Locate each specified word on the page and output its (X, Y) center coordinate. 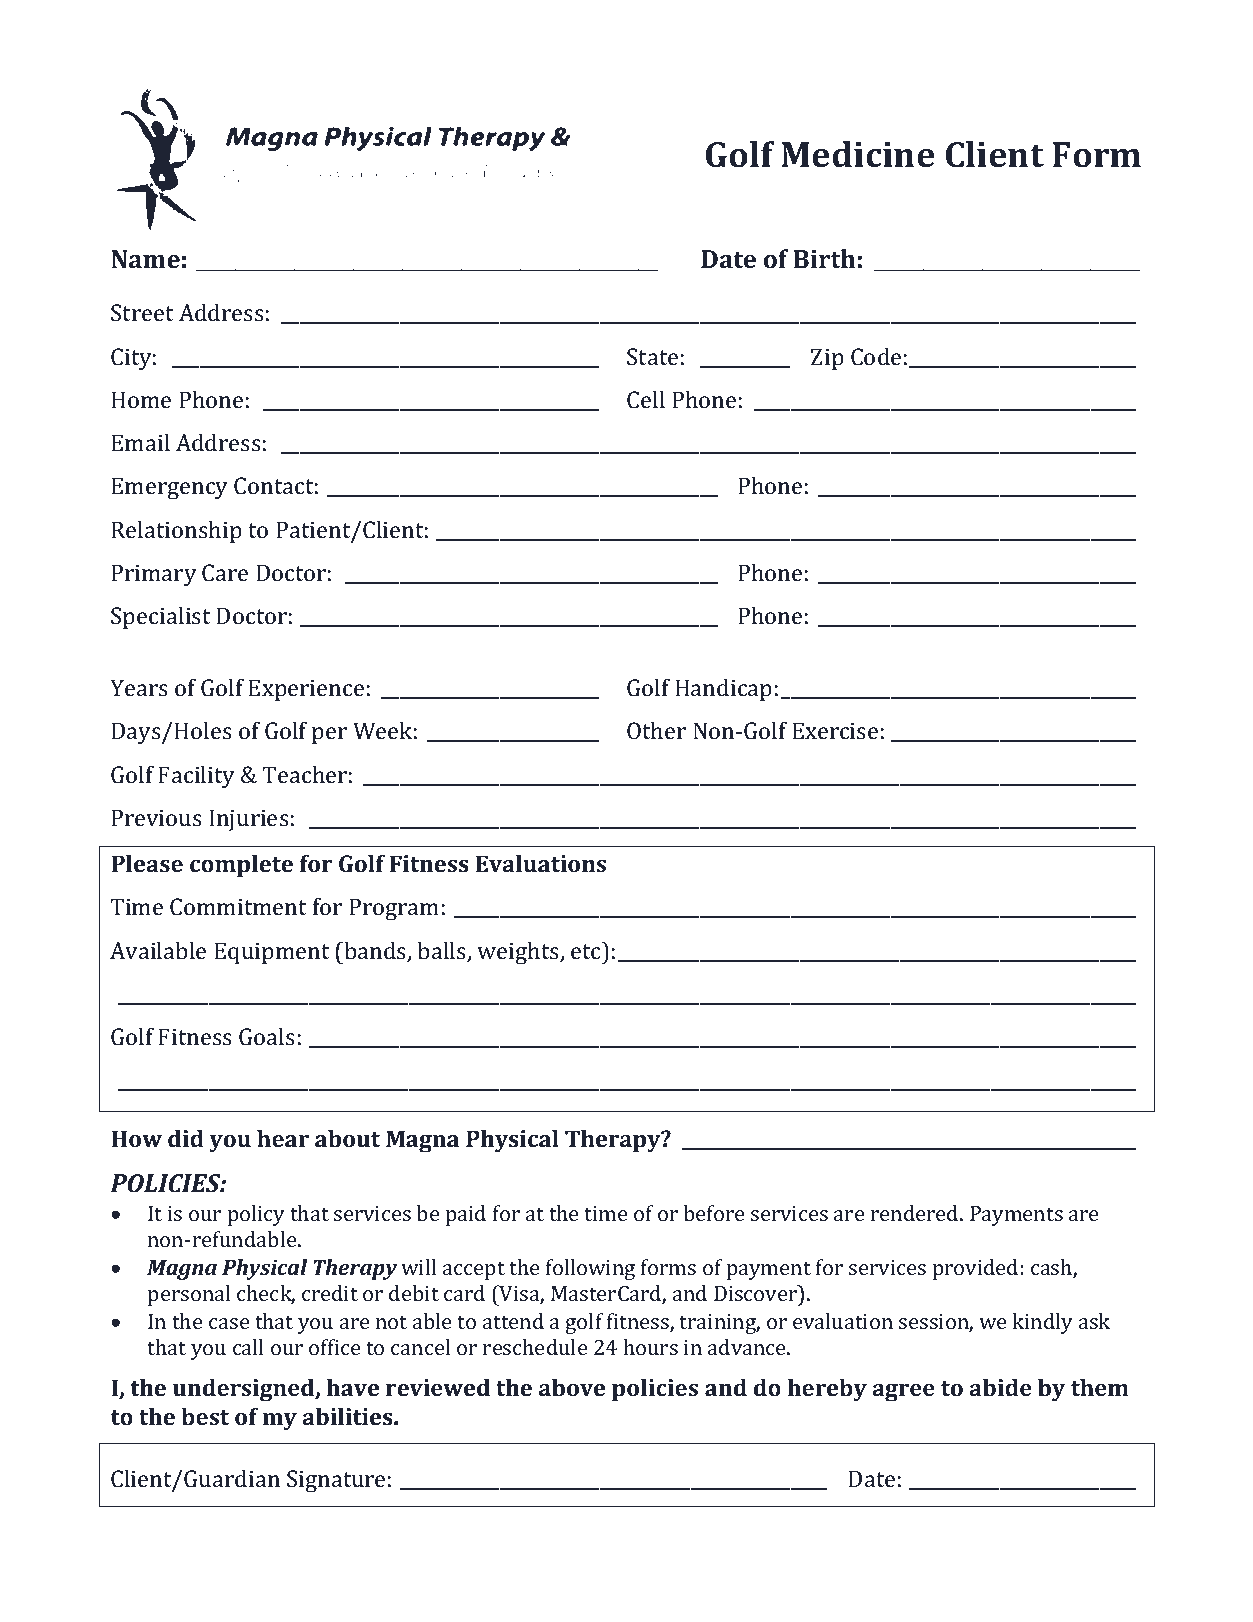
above (572, 1387)
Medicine (858, 154)
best (205, 1416)
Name (145, 259)
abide (1000, 1387)
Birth (824, 259)
